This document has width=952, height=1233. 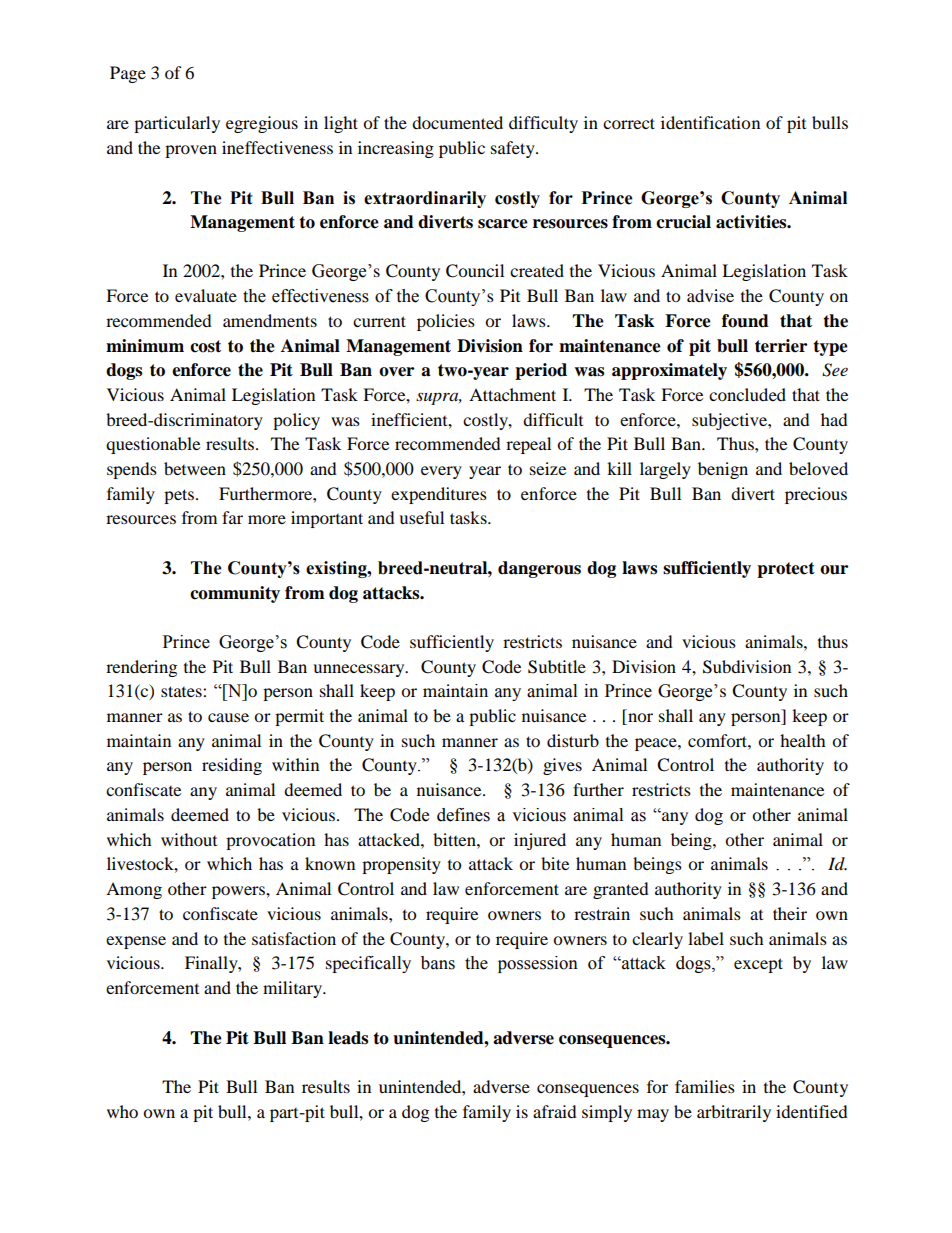 What do you see at coordinates (734, 1113) in the document?
I see `arbitrarily` at bounding box center [734, 1113].
